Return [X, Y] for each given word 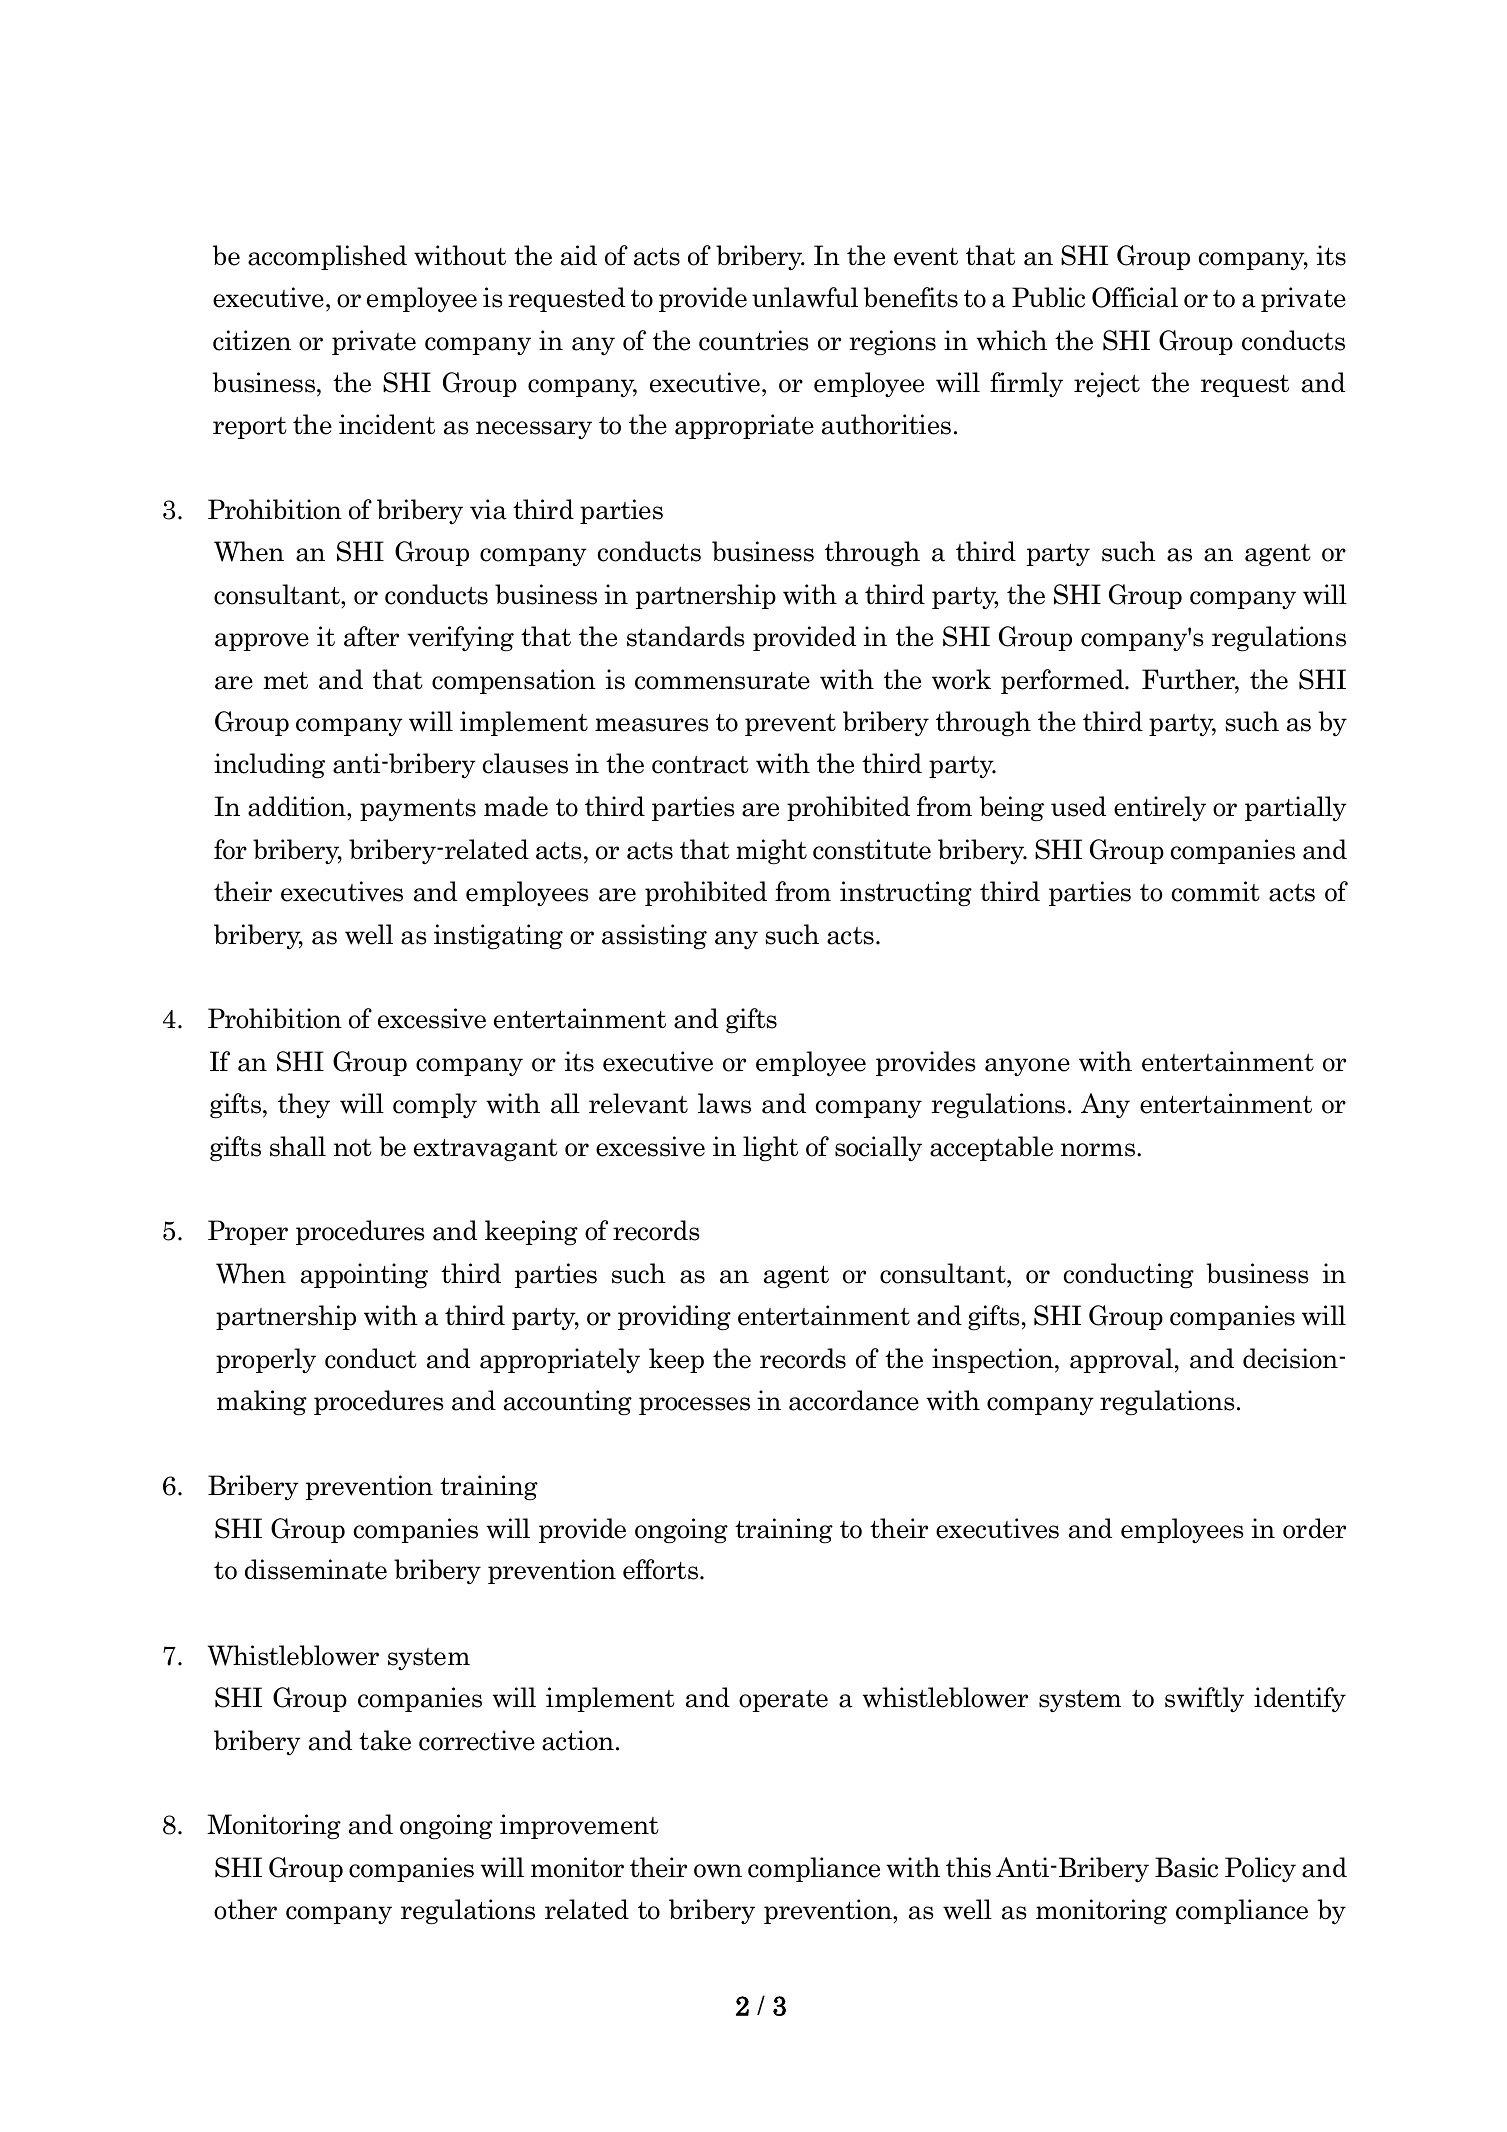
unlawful [805, 297]
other [245, 1909]
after [371, 636]
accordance [854, 1400]
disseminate [316, 1569]
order [1314, 1528]
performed [1063, 681]
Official [1135, 297]
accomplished [327, 257]
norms [1099, 1150]
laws [724, 1103]
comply [435, 1105]
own [718, 1871]
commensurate [722, 681]
